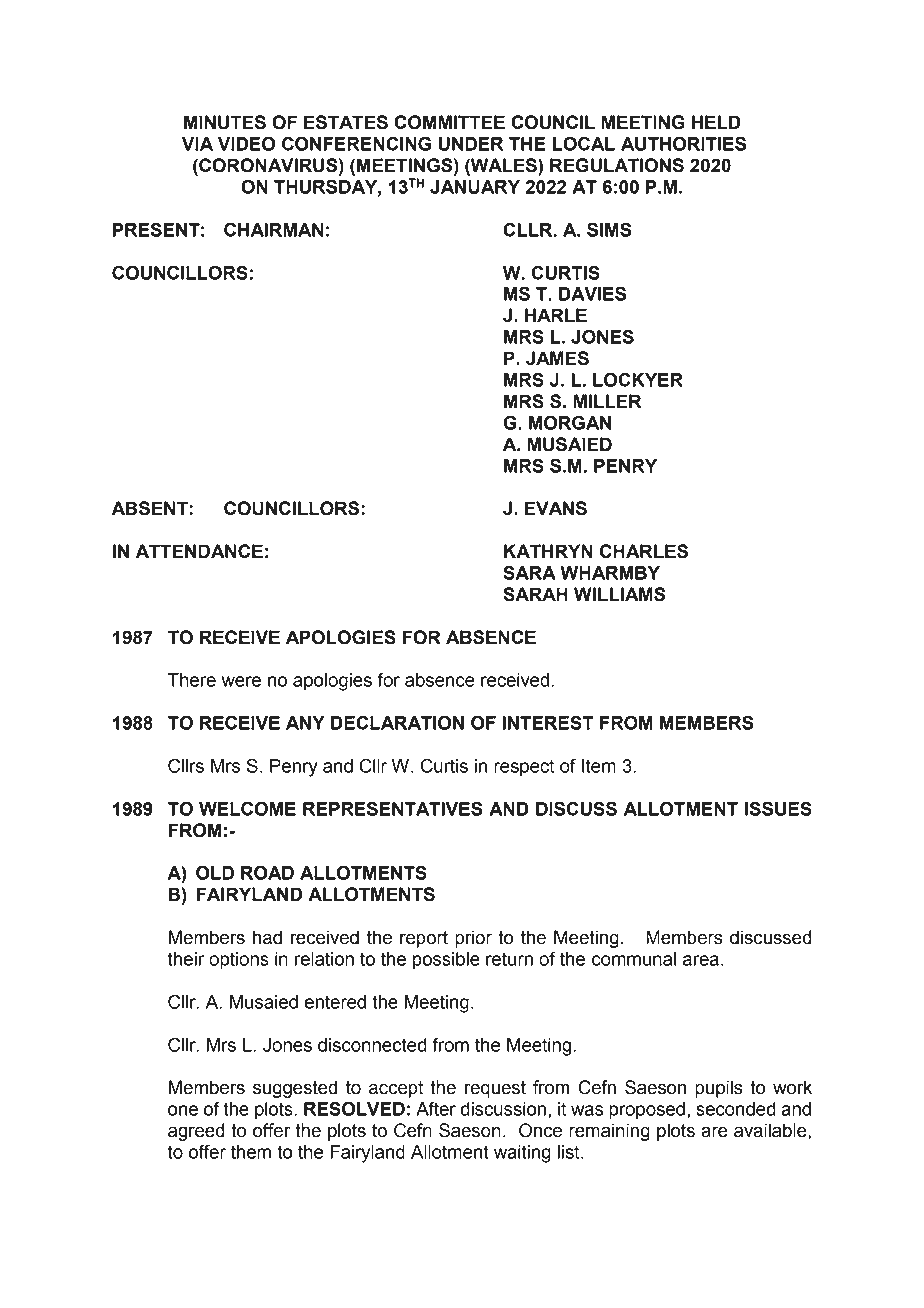  Describe the element at coordinates (736, 1109) in the screenshot. I see `seconded` at that location.
